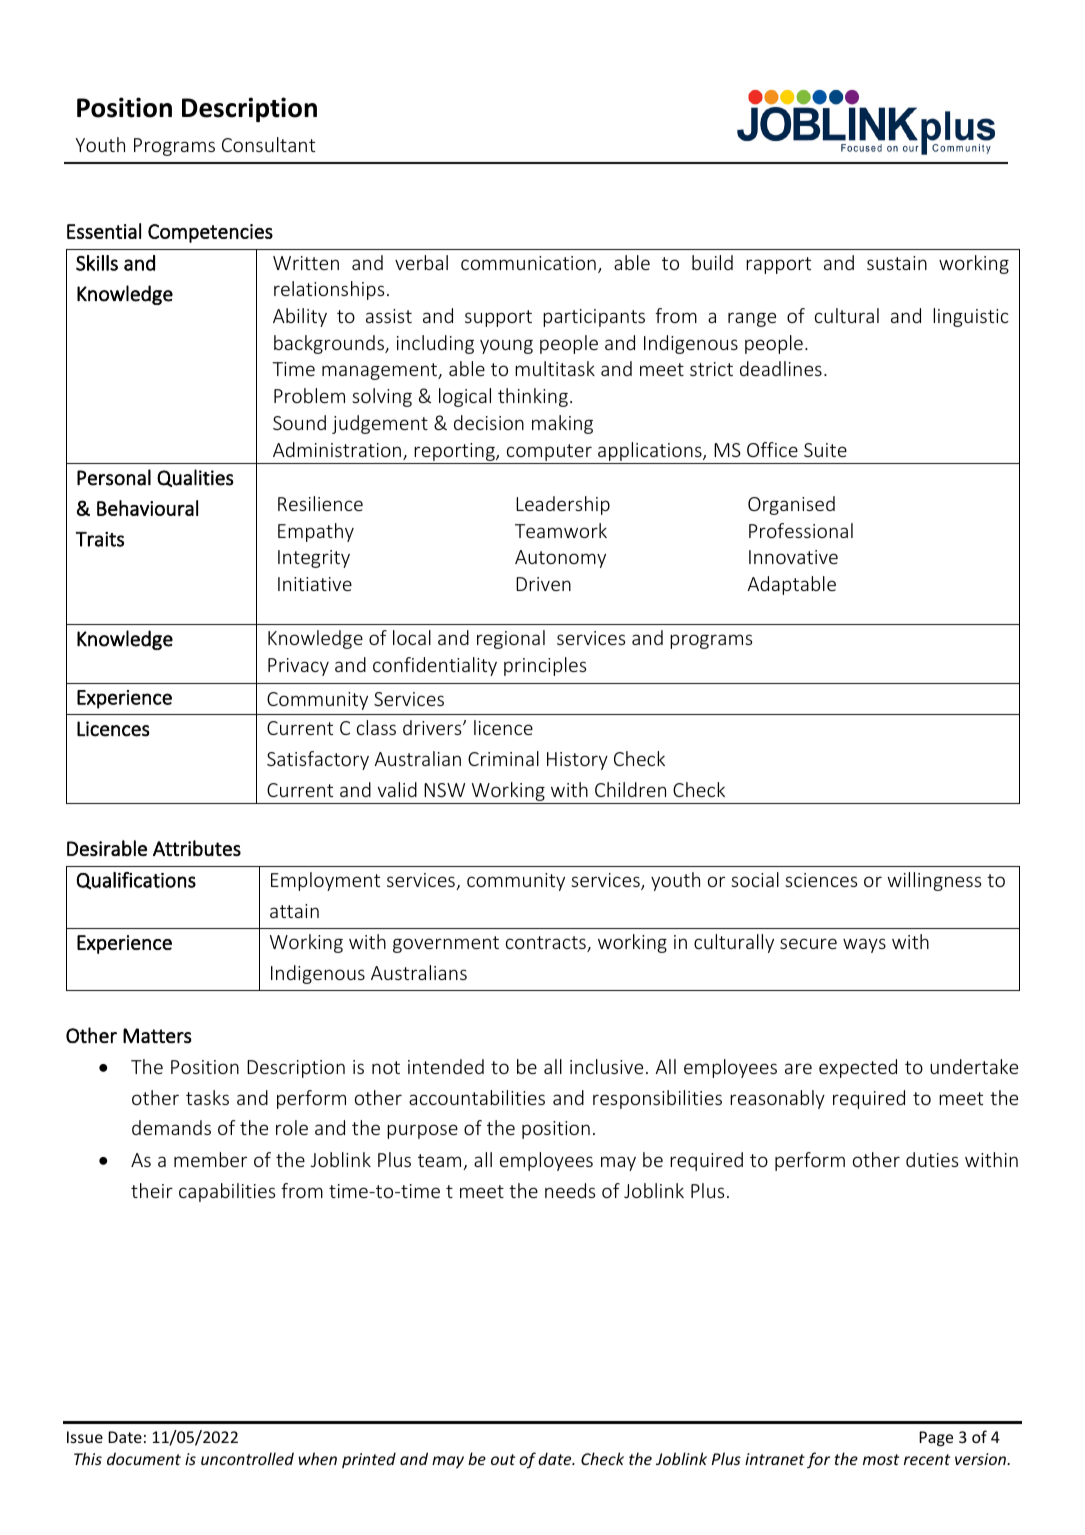 This document has height=1535, width=1085. I want to click on contracts, so click(547, 944).
